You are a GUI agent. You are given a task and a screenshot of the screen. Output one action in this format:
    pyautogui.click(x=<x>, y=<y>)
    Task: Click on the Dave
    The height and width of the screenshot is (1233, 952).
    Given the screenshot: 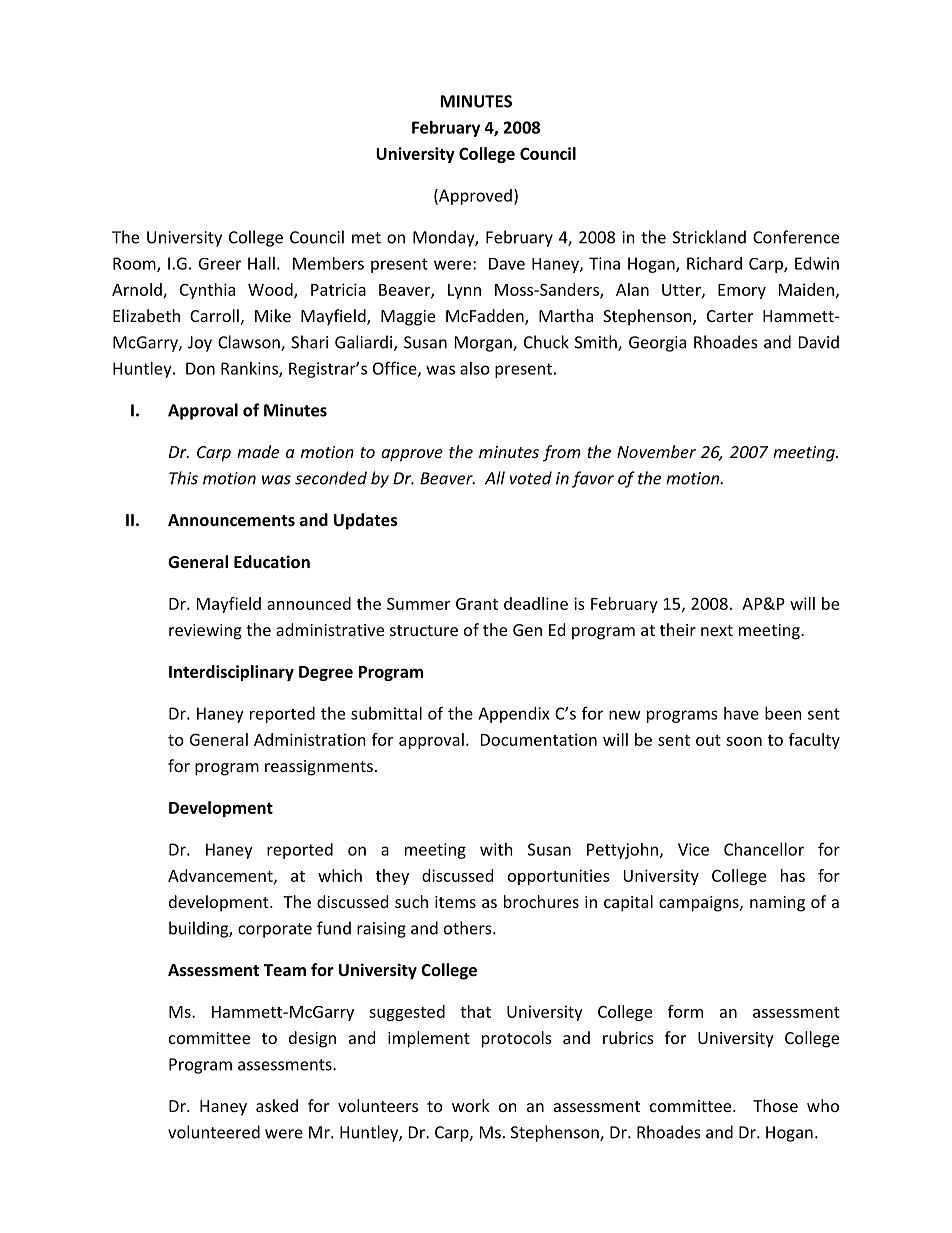 What is the action you would take?
    pyautogui.click(x=507, y=264)
